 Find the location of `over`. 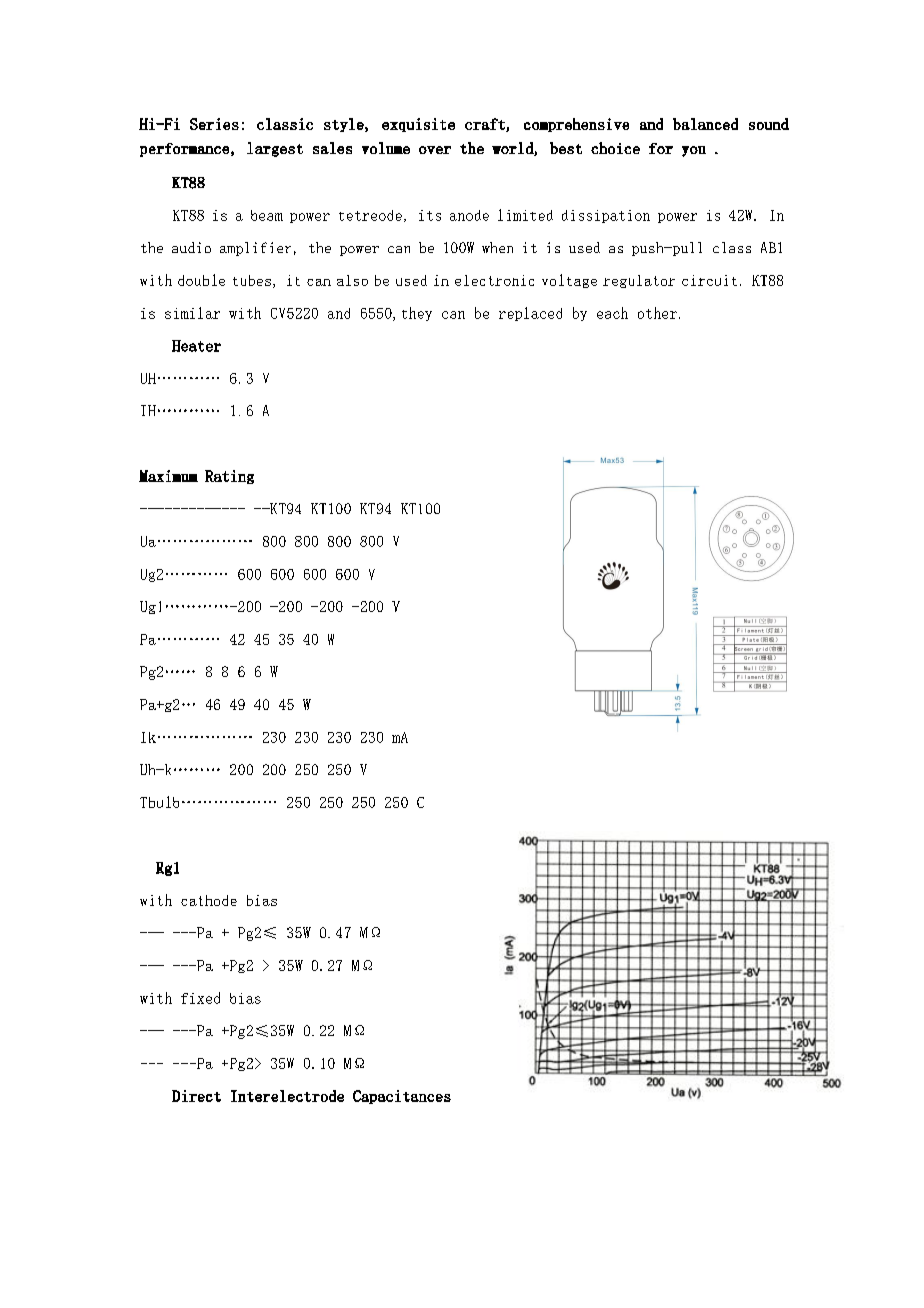

over is located at coordinates (435, 150).
